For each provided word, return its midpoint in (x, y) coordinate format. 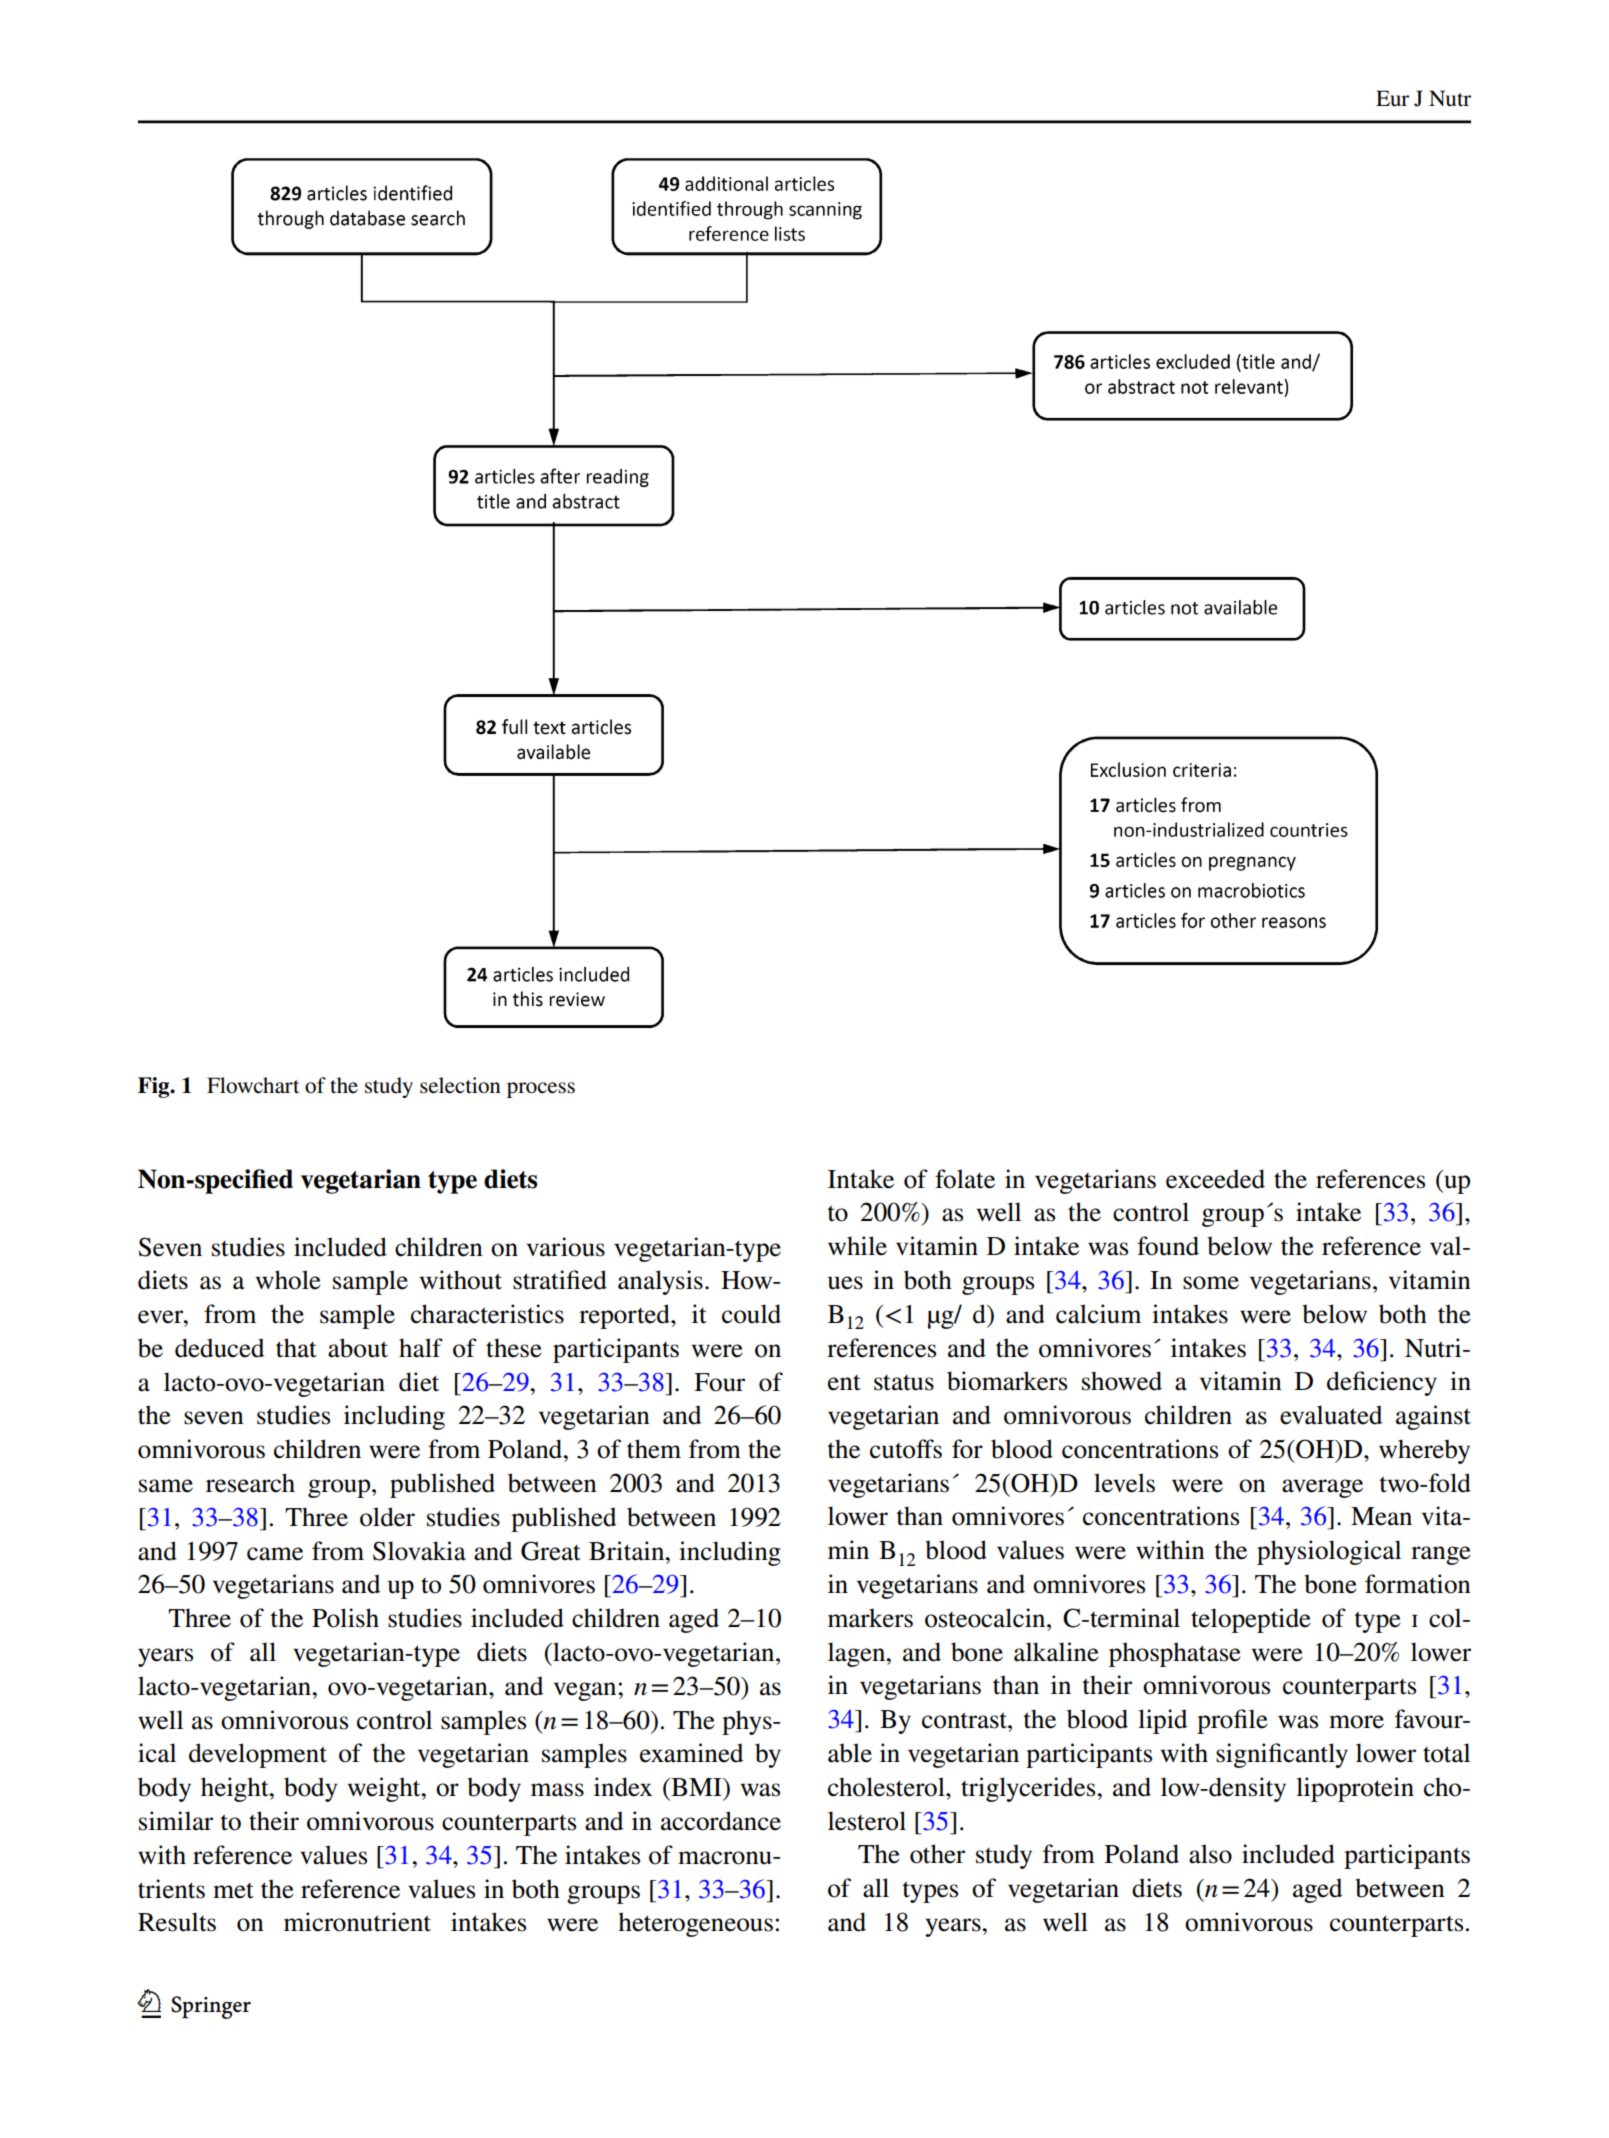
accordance (721, 1821)
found (1168, 1246)
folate (965, 1179)
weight (385, 1789)
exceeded (1215, 1179)
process (541, 1090)
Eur (1392, 98)
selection (460, 1085)
